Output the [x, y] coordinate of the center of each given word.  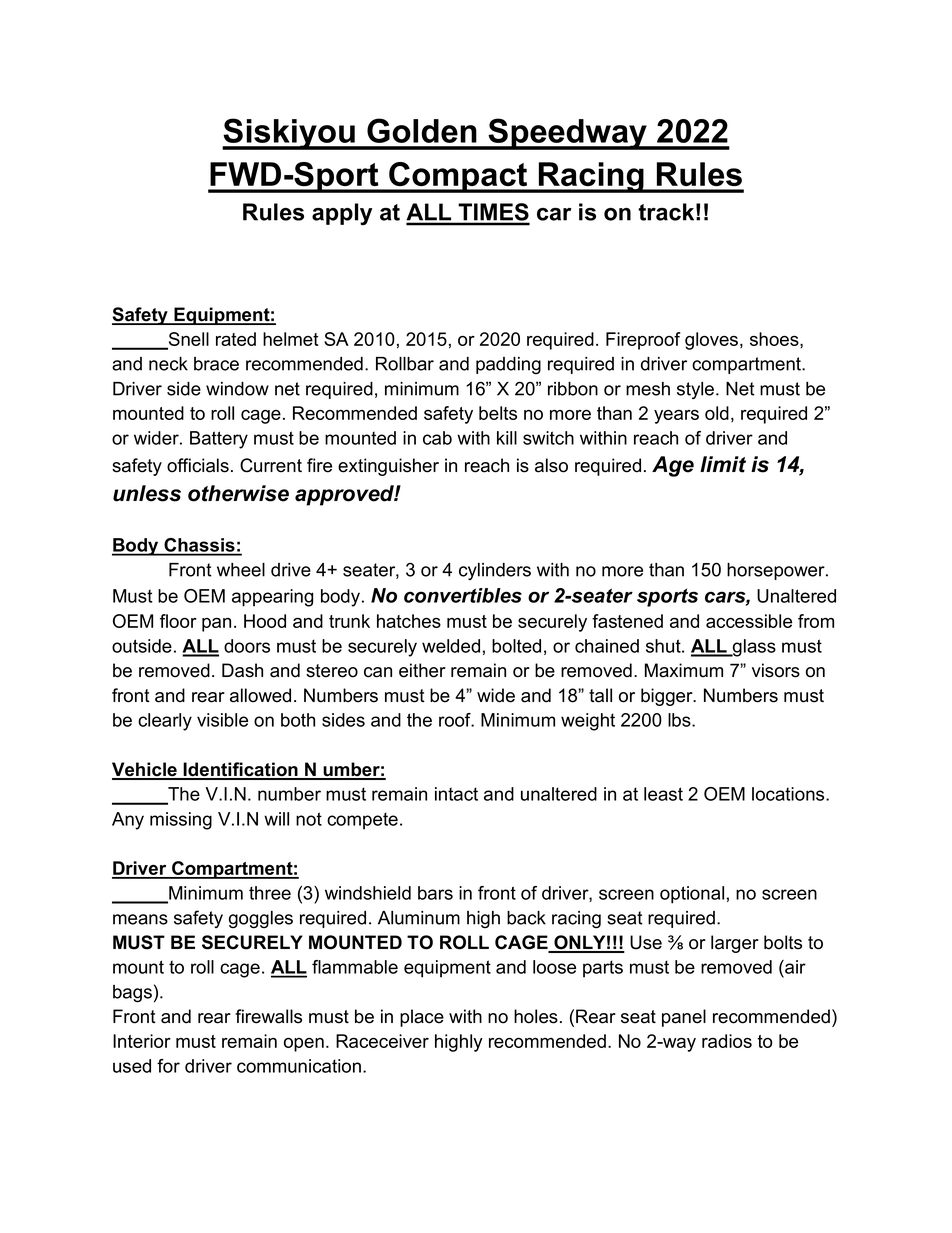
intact [456, 794]
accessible [749, 621]
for [168, 1066]
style [697, 390]
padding [508, 365]
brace [216, 364]
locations [789, 794]
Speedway [567, 134]
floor [178, 621]
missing [181, 821]
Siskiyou [289, 134]
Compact [458, 177]
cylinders [495, 571]
